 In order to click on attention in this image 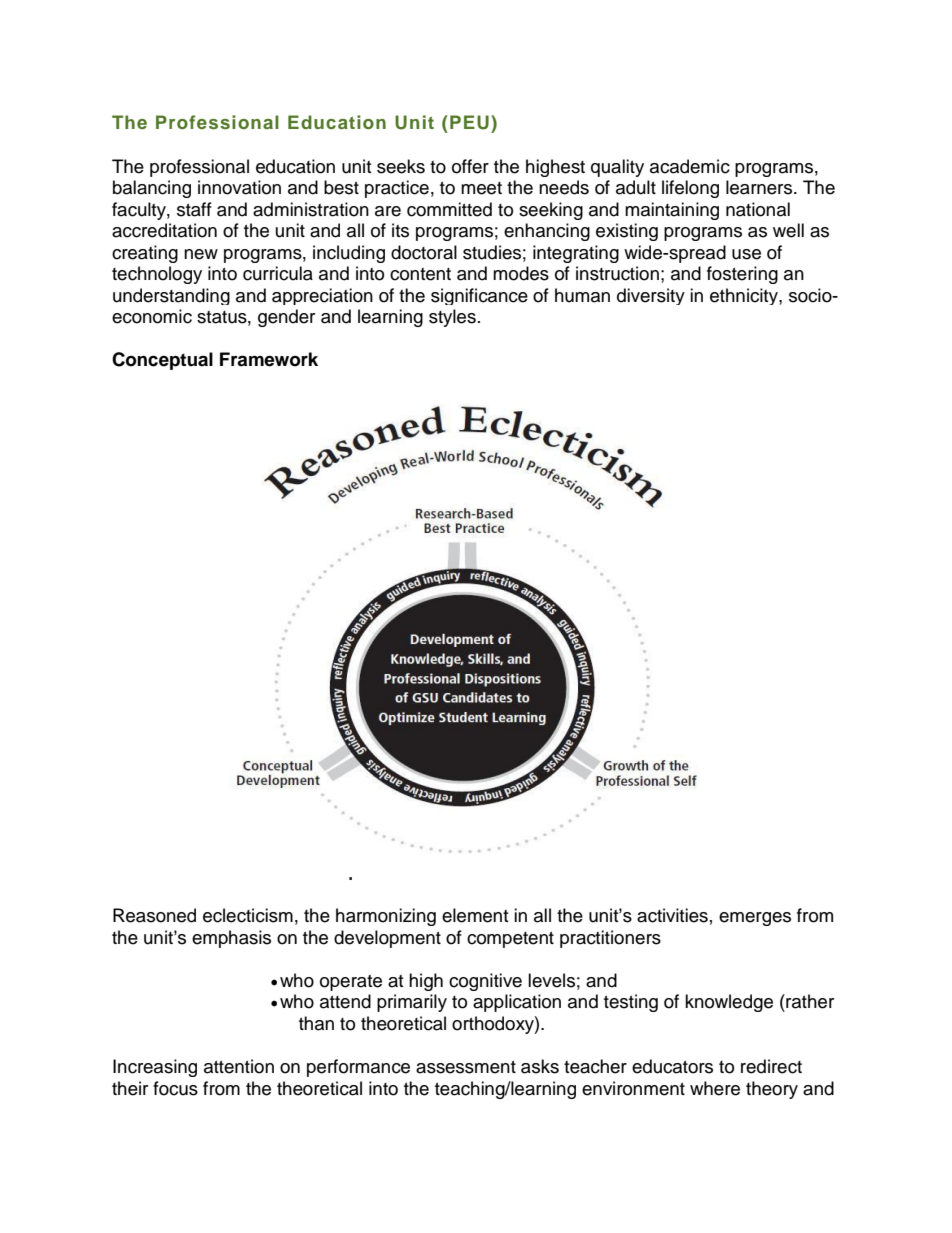, I will do `click(239, 1066)`.
